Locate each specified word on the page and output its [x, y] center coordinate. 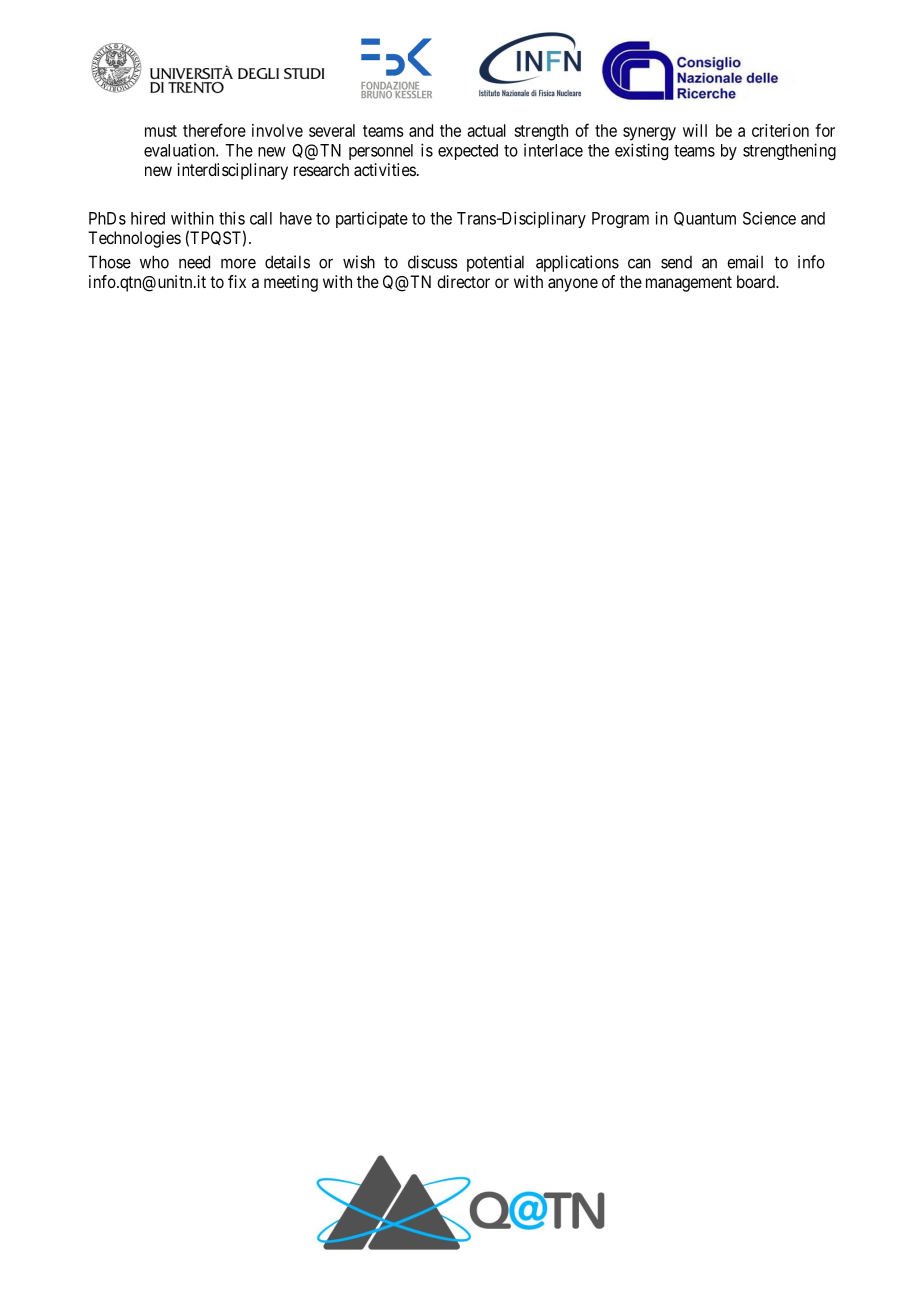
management [689, 284]
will [695, 130]
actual [486, 130]
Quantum [705, 219]
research [321, 169]
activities [385, 169]
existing [641, 151]
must [161, 131]
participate [372, 219]
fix [237, 281]
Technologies [134, 239]
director [463, 281]
